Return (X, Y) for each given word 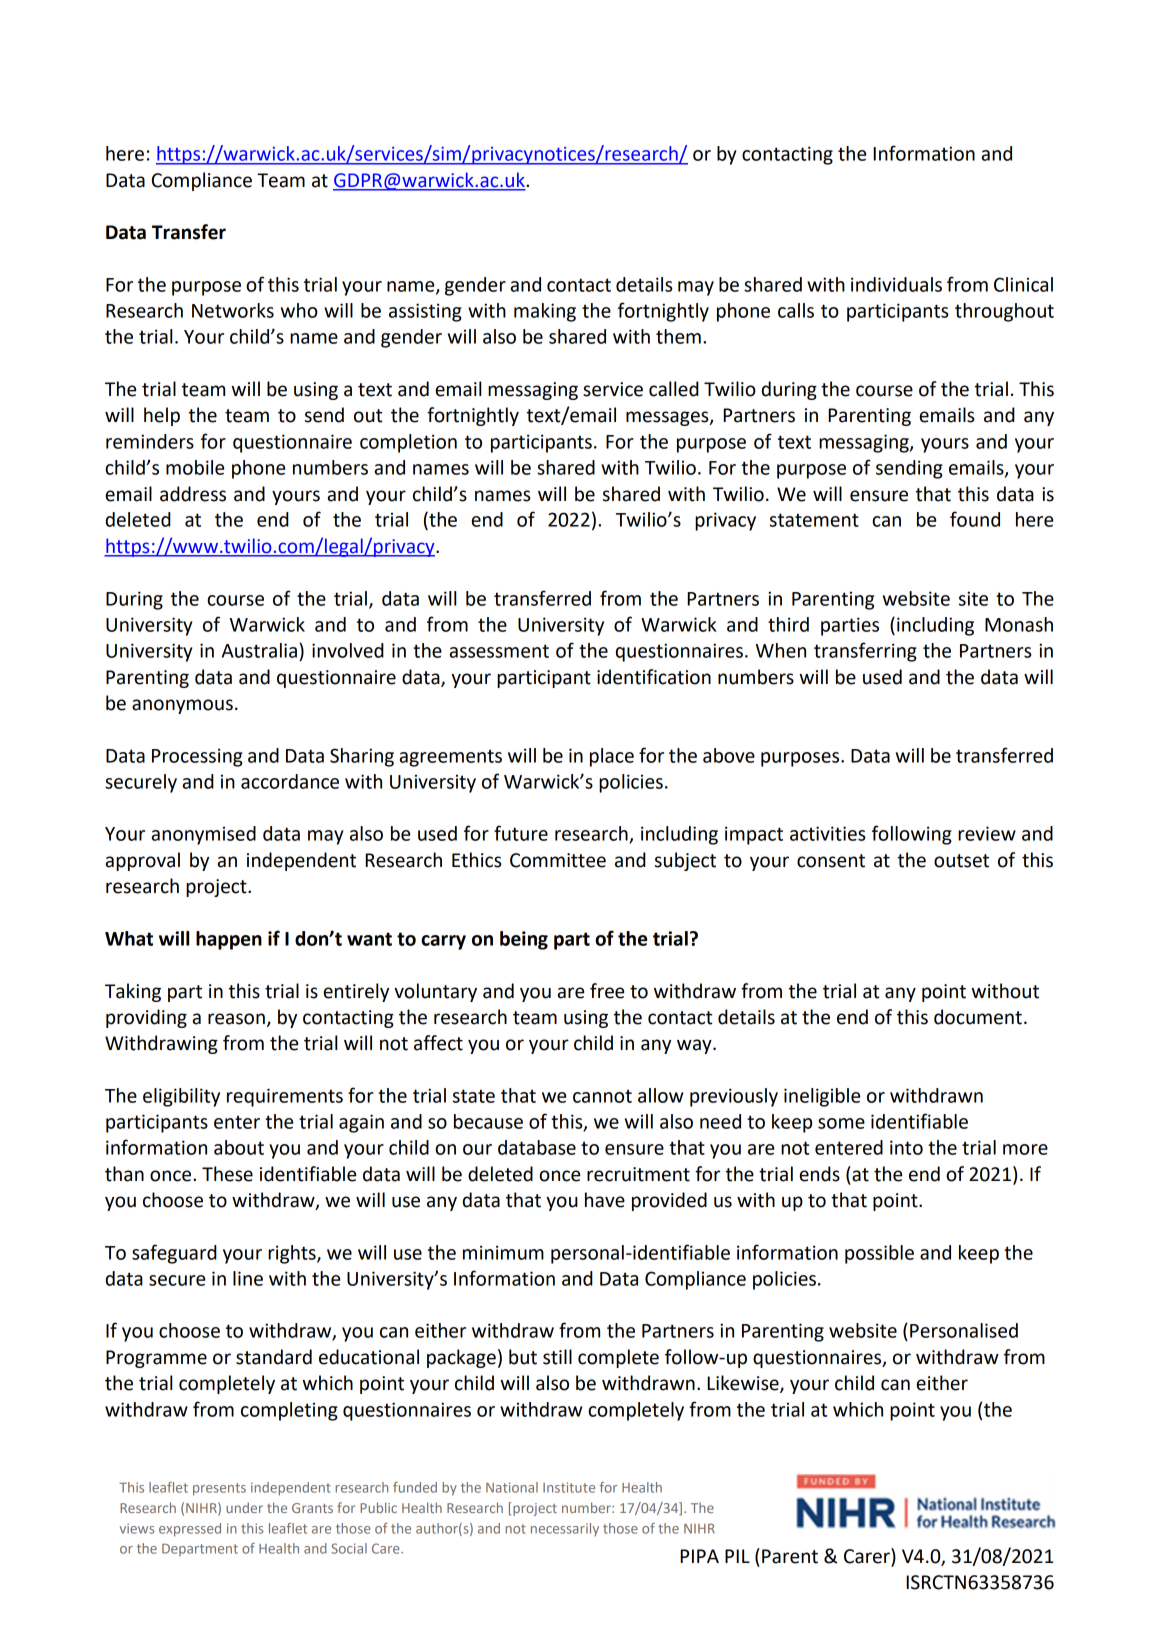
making (545, 312)
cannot (602, 1096)
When (781, 650)
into (906, 1147)
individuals (896, 284)
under (244, 1507)
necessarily (565, 1529)
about (239, 1147)
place (612, 757)
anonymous (182, 706)
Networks (233, 310)
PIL (737, 1556)
